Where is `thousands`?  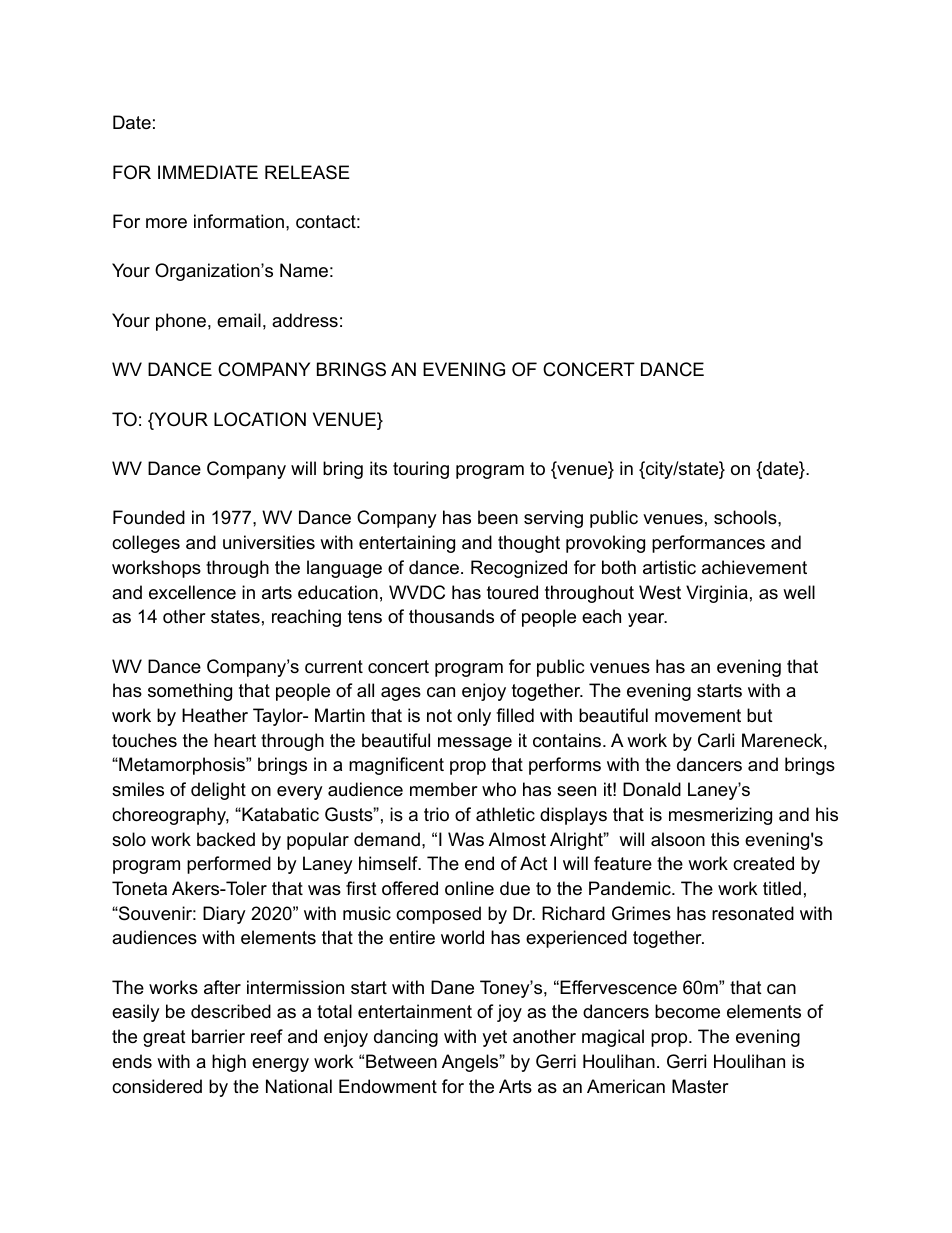
thousands is located at coordinates (451, 616).
